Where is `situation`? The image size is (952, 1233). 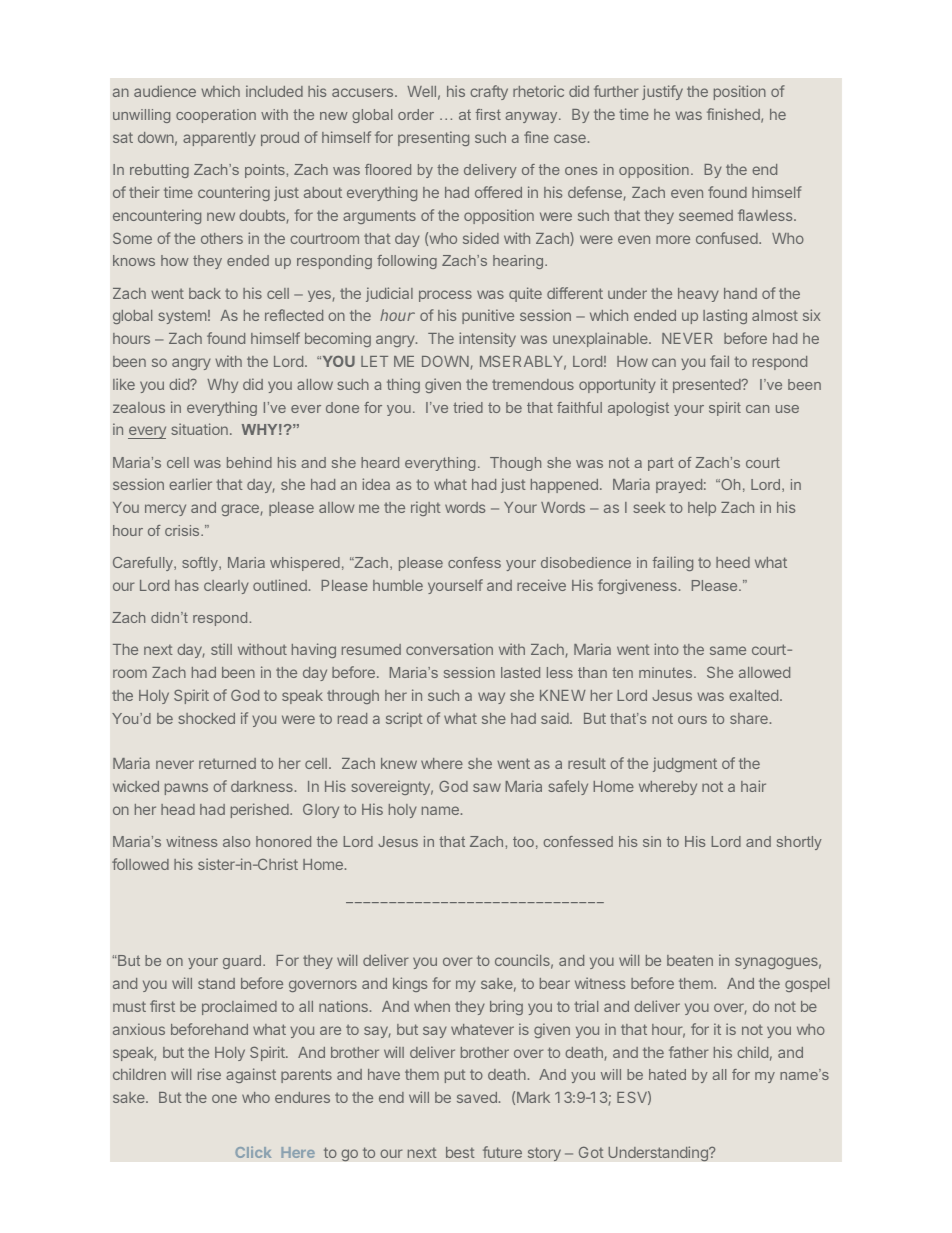
situation is located at coordinates (199, 429).
